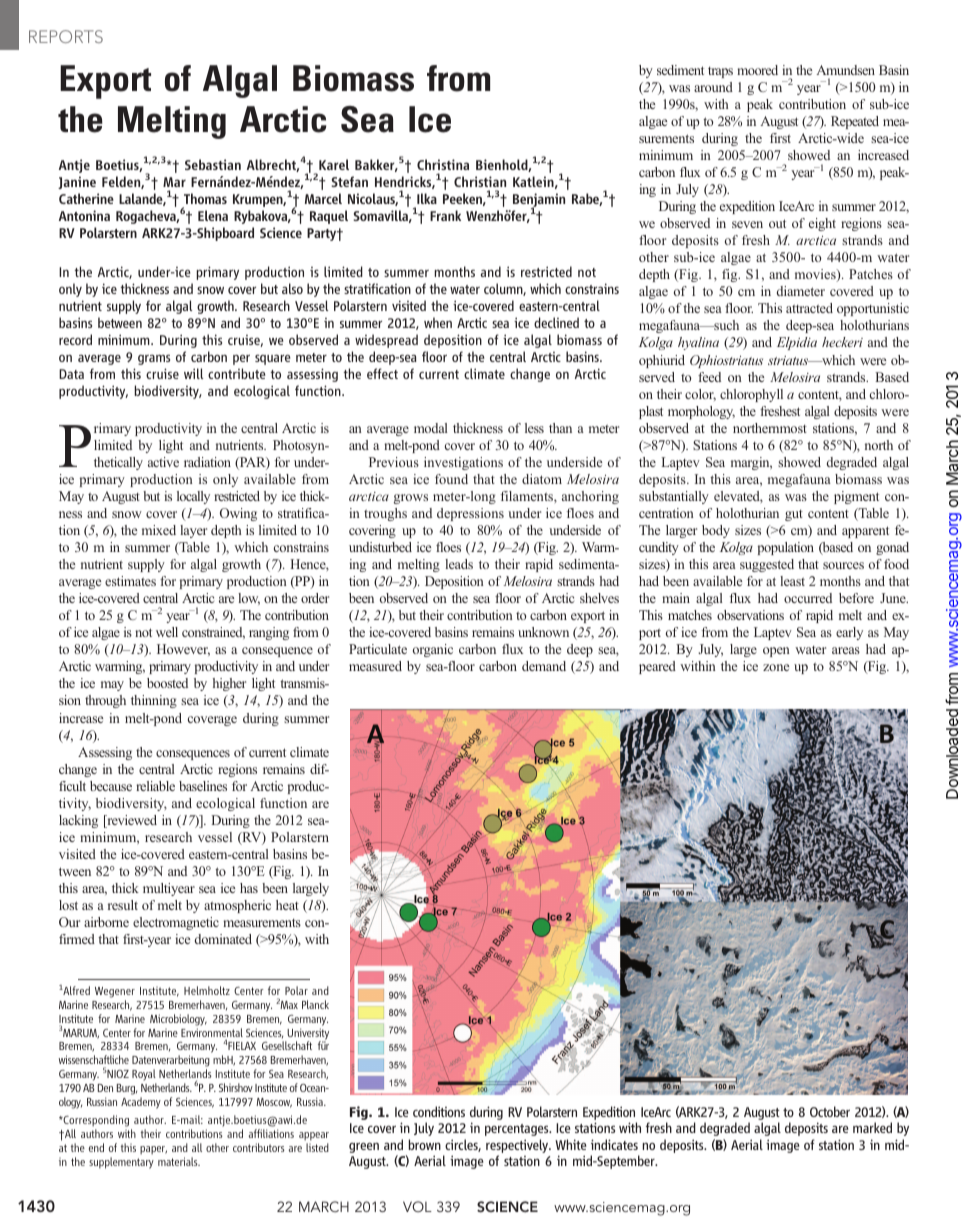  Describe the element at coordinates (179, 1161) in the screenshot. I see `materials` at that location.
